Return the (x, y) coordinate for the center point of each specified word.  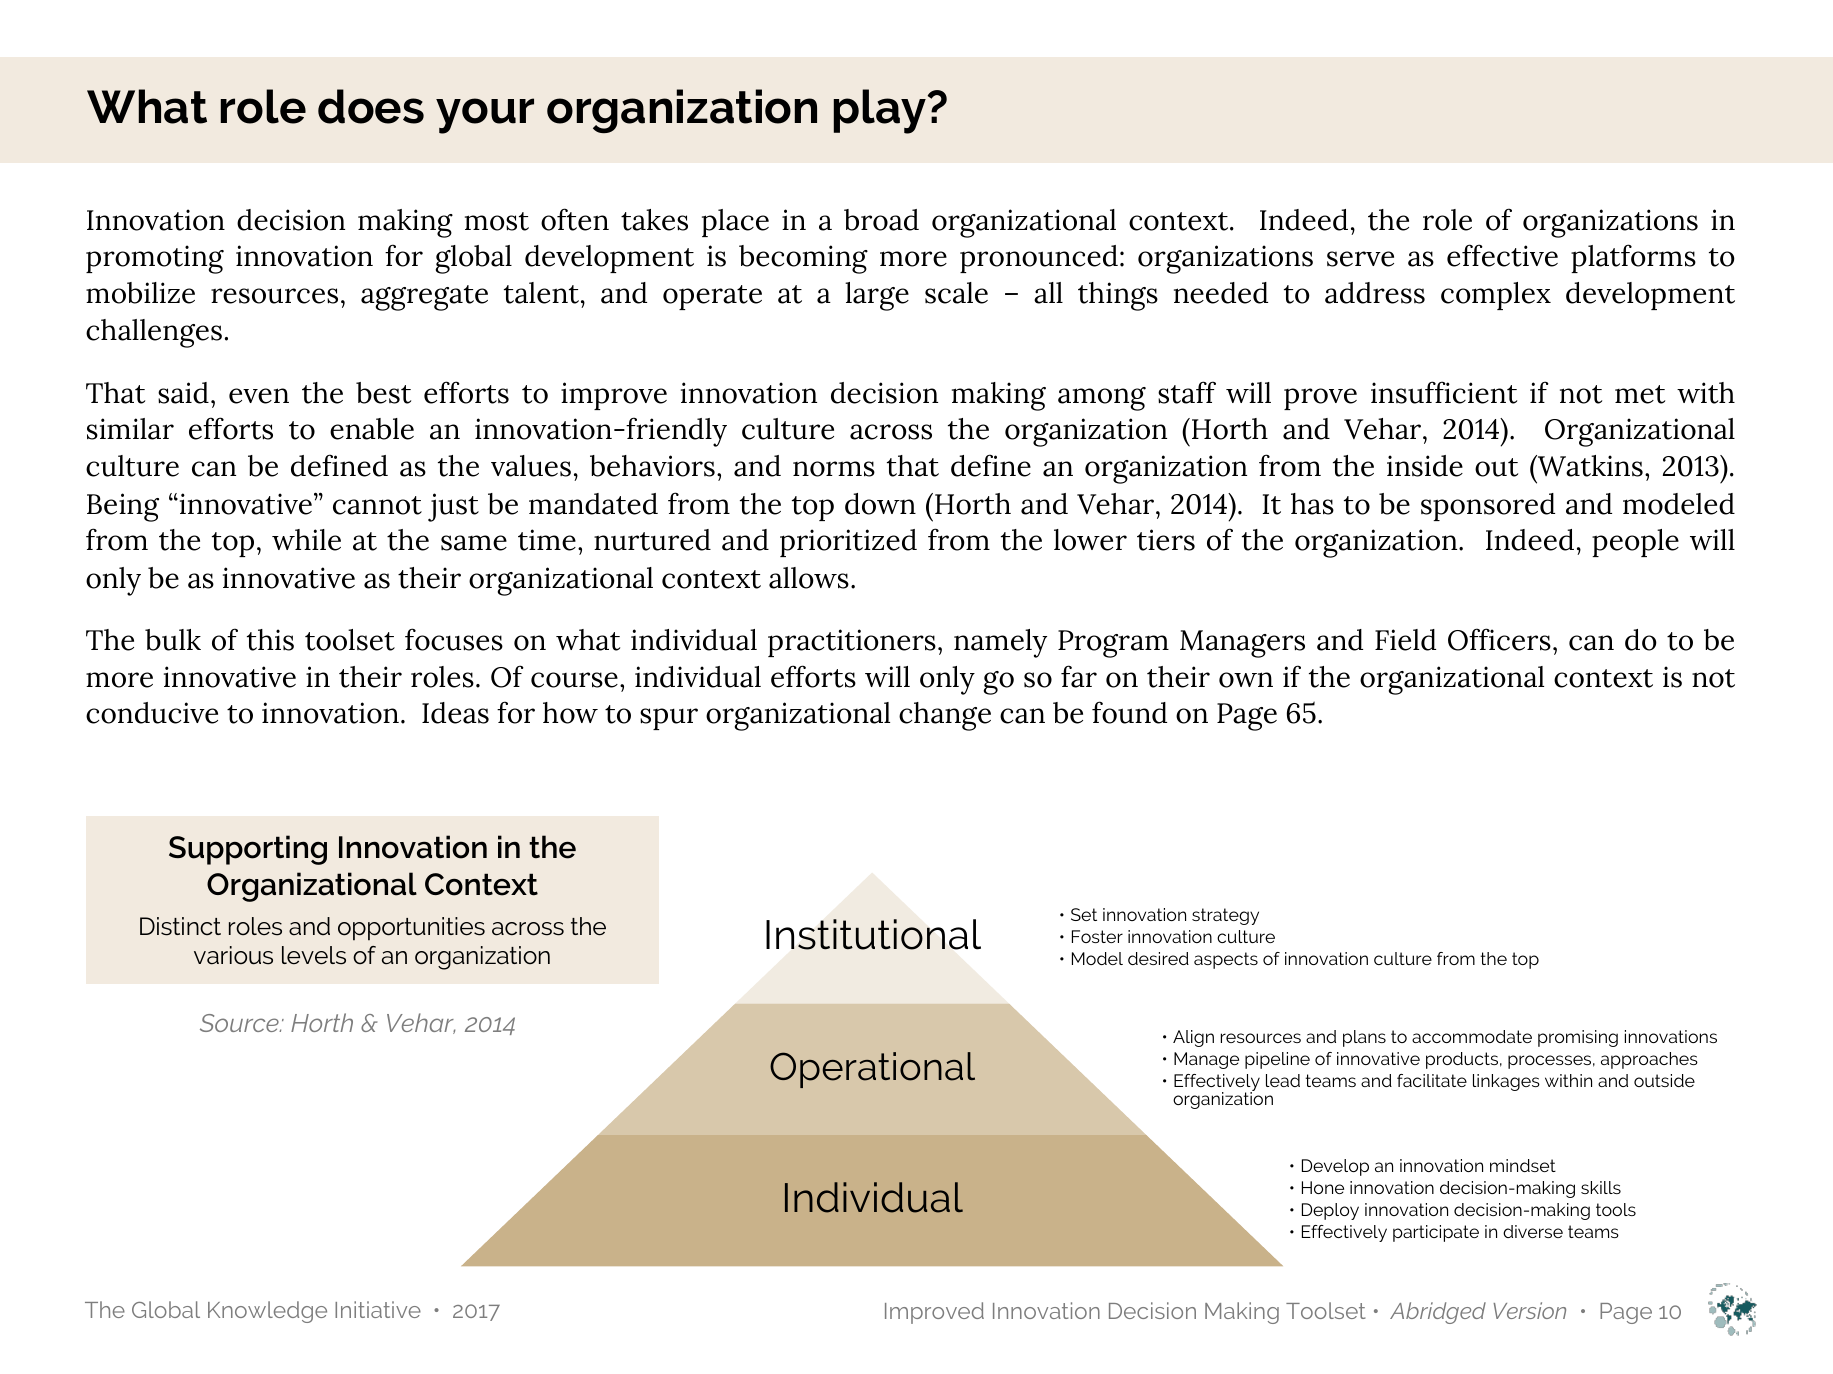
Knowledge (267, 1312)
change (945, 716)
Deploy (1330, 1211)
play (881, 111)
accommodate (1472, 1036)
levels (314, 955)
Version (1529, 1310)
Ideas (455, 713)
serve (1360, 259)
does (371, 106)
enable (372, 429)
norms (834, 469)
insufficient (1444, 392)
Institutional (873, 934)
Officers (1499, 639)
